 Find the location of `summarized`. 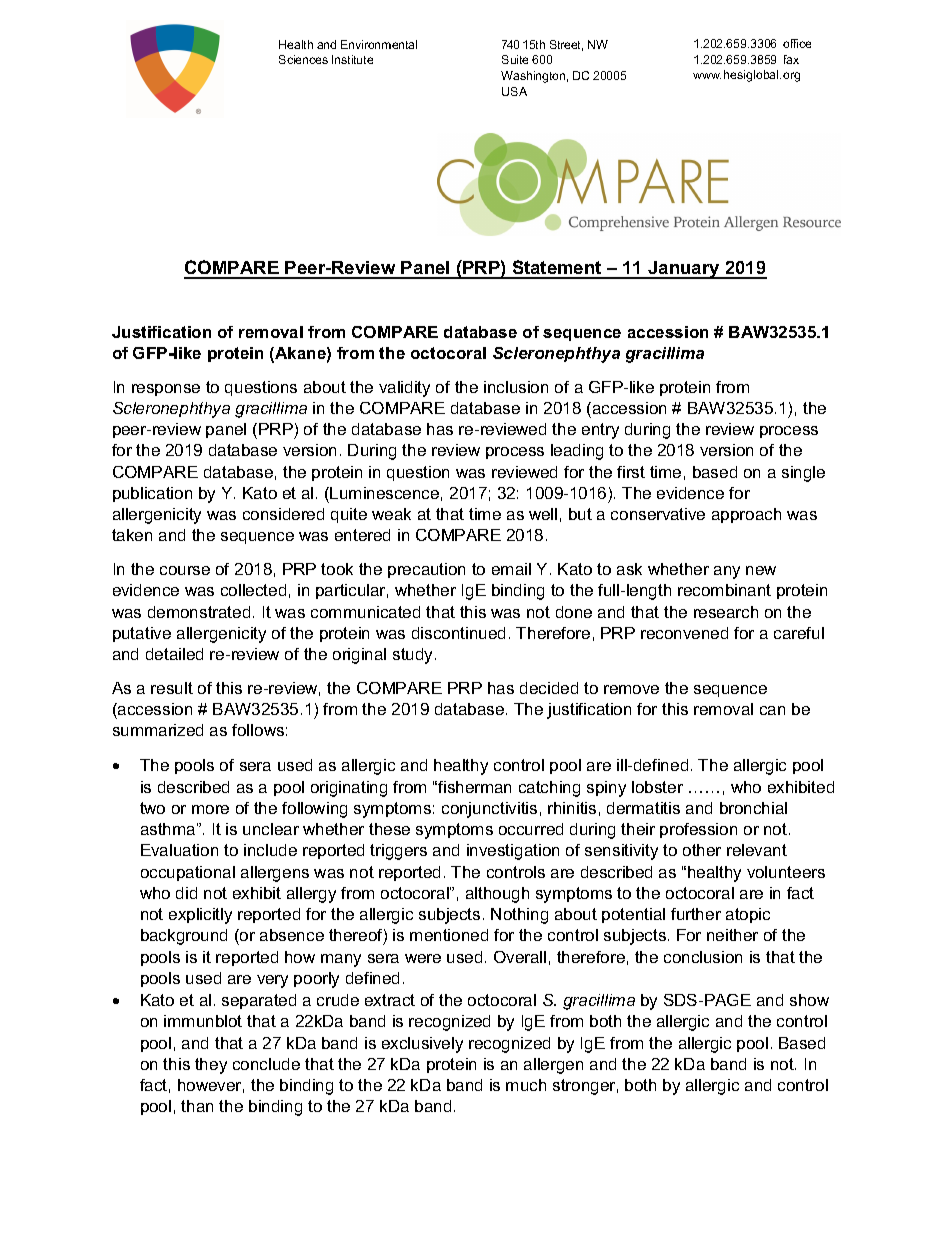

summarized is located at coordinates (158, 730).
